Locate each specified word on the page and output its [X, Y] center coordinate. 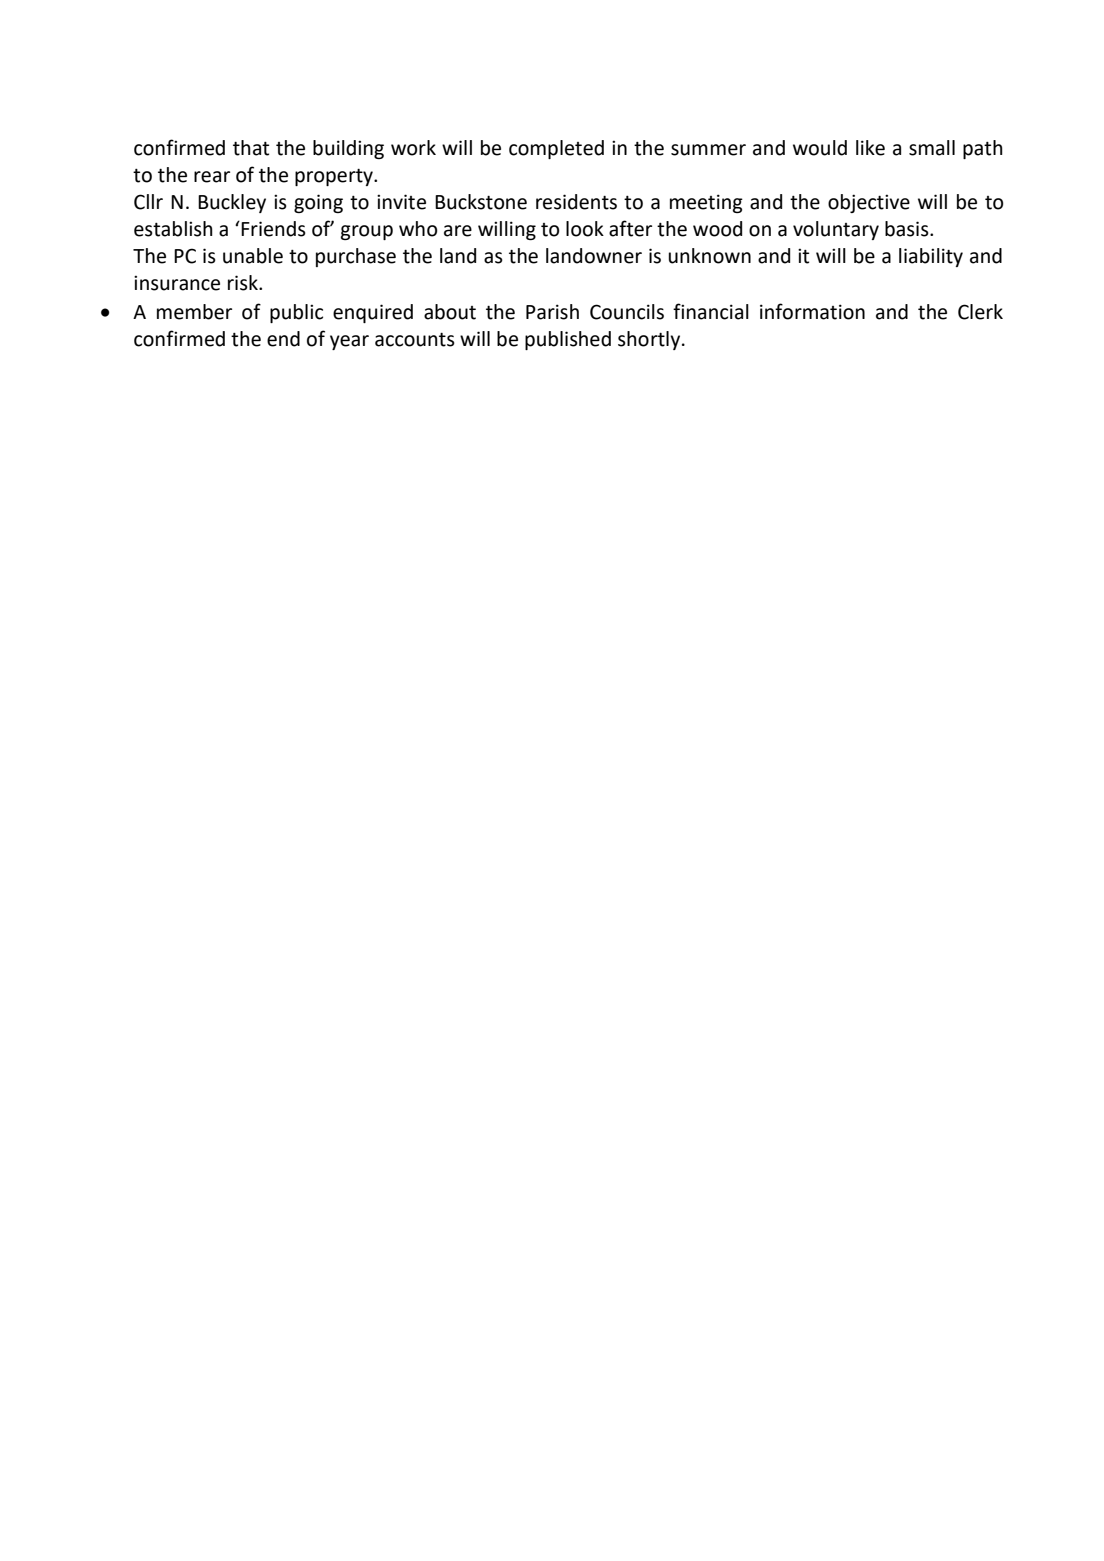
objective [869, 203]
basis [908, 229]
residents [576, 202]
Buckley [232, 203]
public [296, 313]
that [251, 148]
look [585, 229]
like [870, 148]
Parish [552, 312]
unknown [710, 256]
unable [253, 256]
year [349, 342]
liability [931, 257]
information [812, 311]
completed [556, 149]
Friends [272, 229]
